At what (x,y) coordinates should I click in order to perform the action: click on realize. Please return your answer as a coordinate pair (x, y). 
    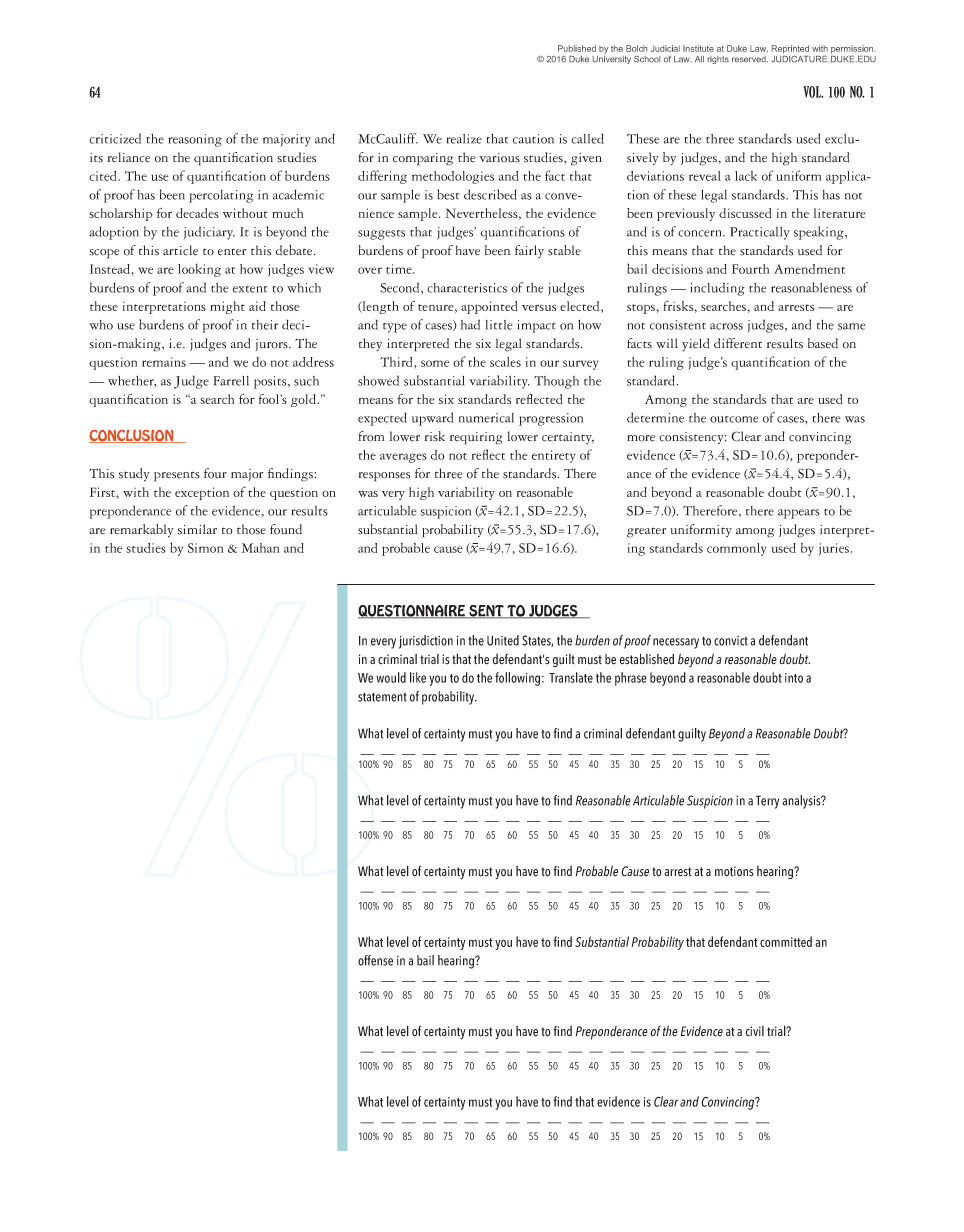
    Looking at the image, I should click on (464, 139).
